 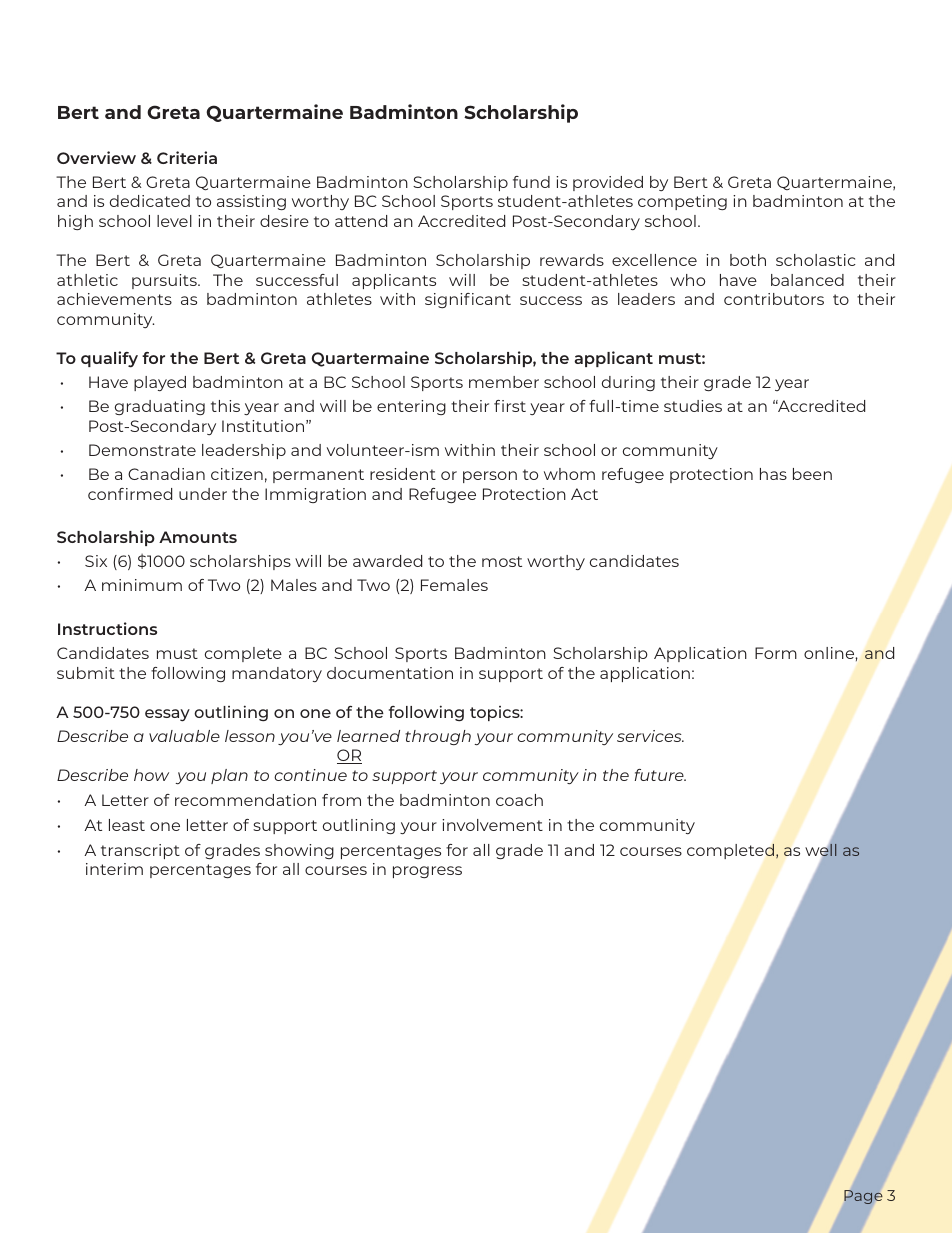 What do you see at coordinates (492, 825) in the document?
I see `involvement` at bounding box center [492, 825].
